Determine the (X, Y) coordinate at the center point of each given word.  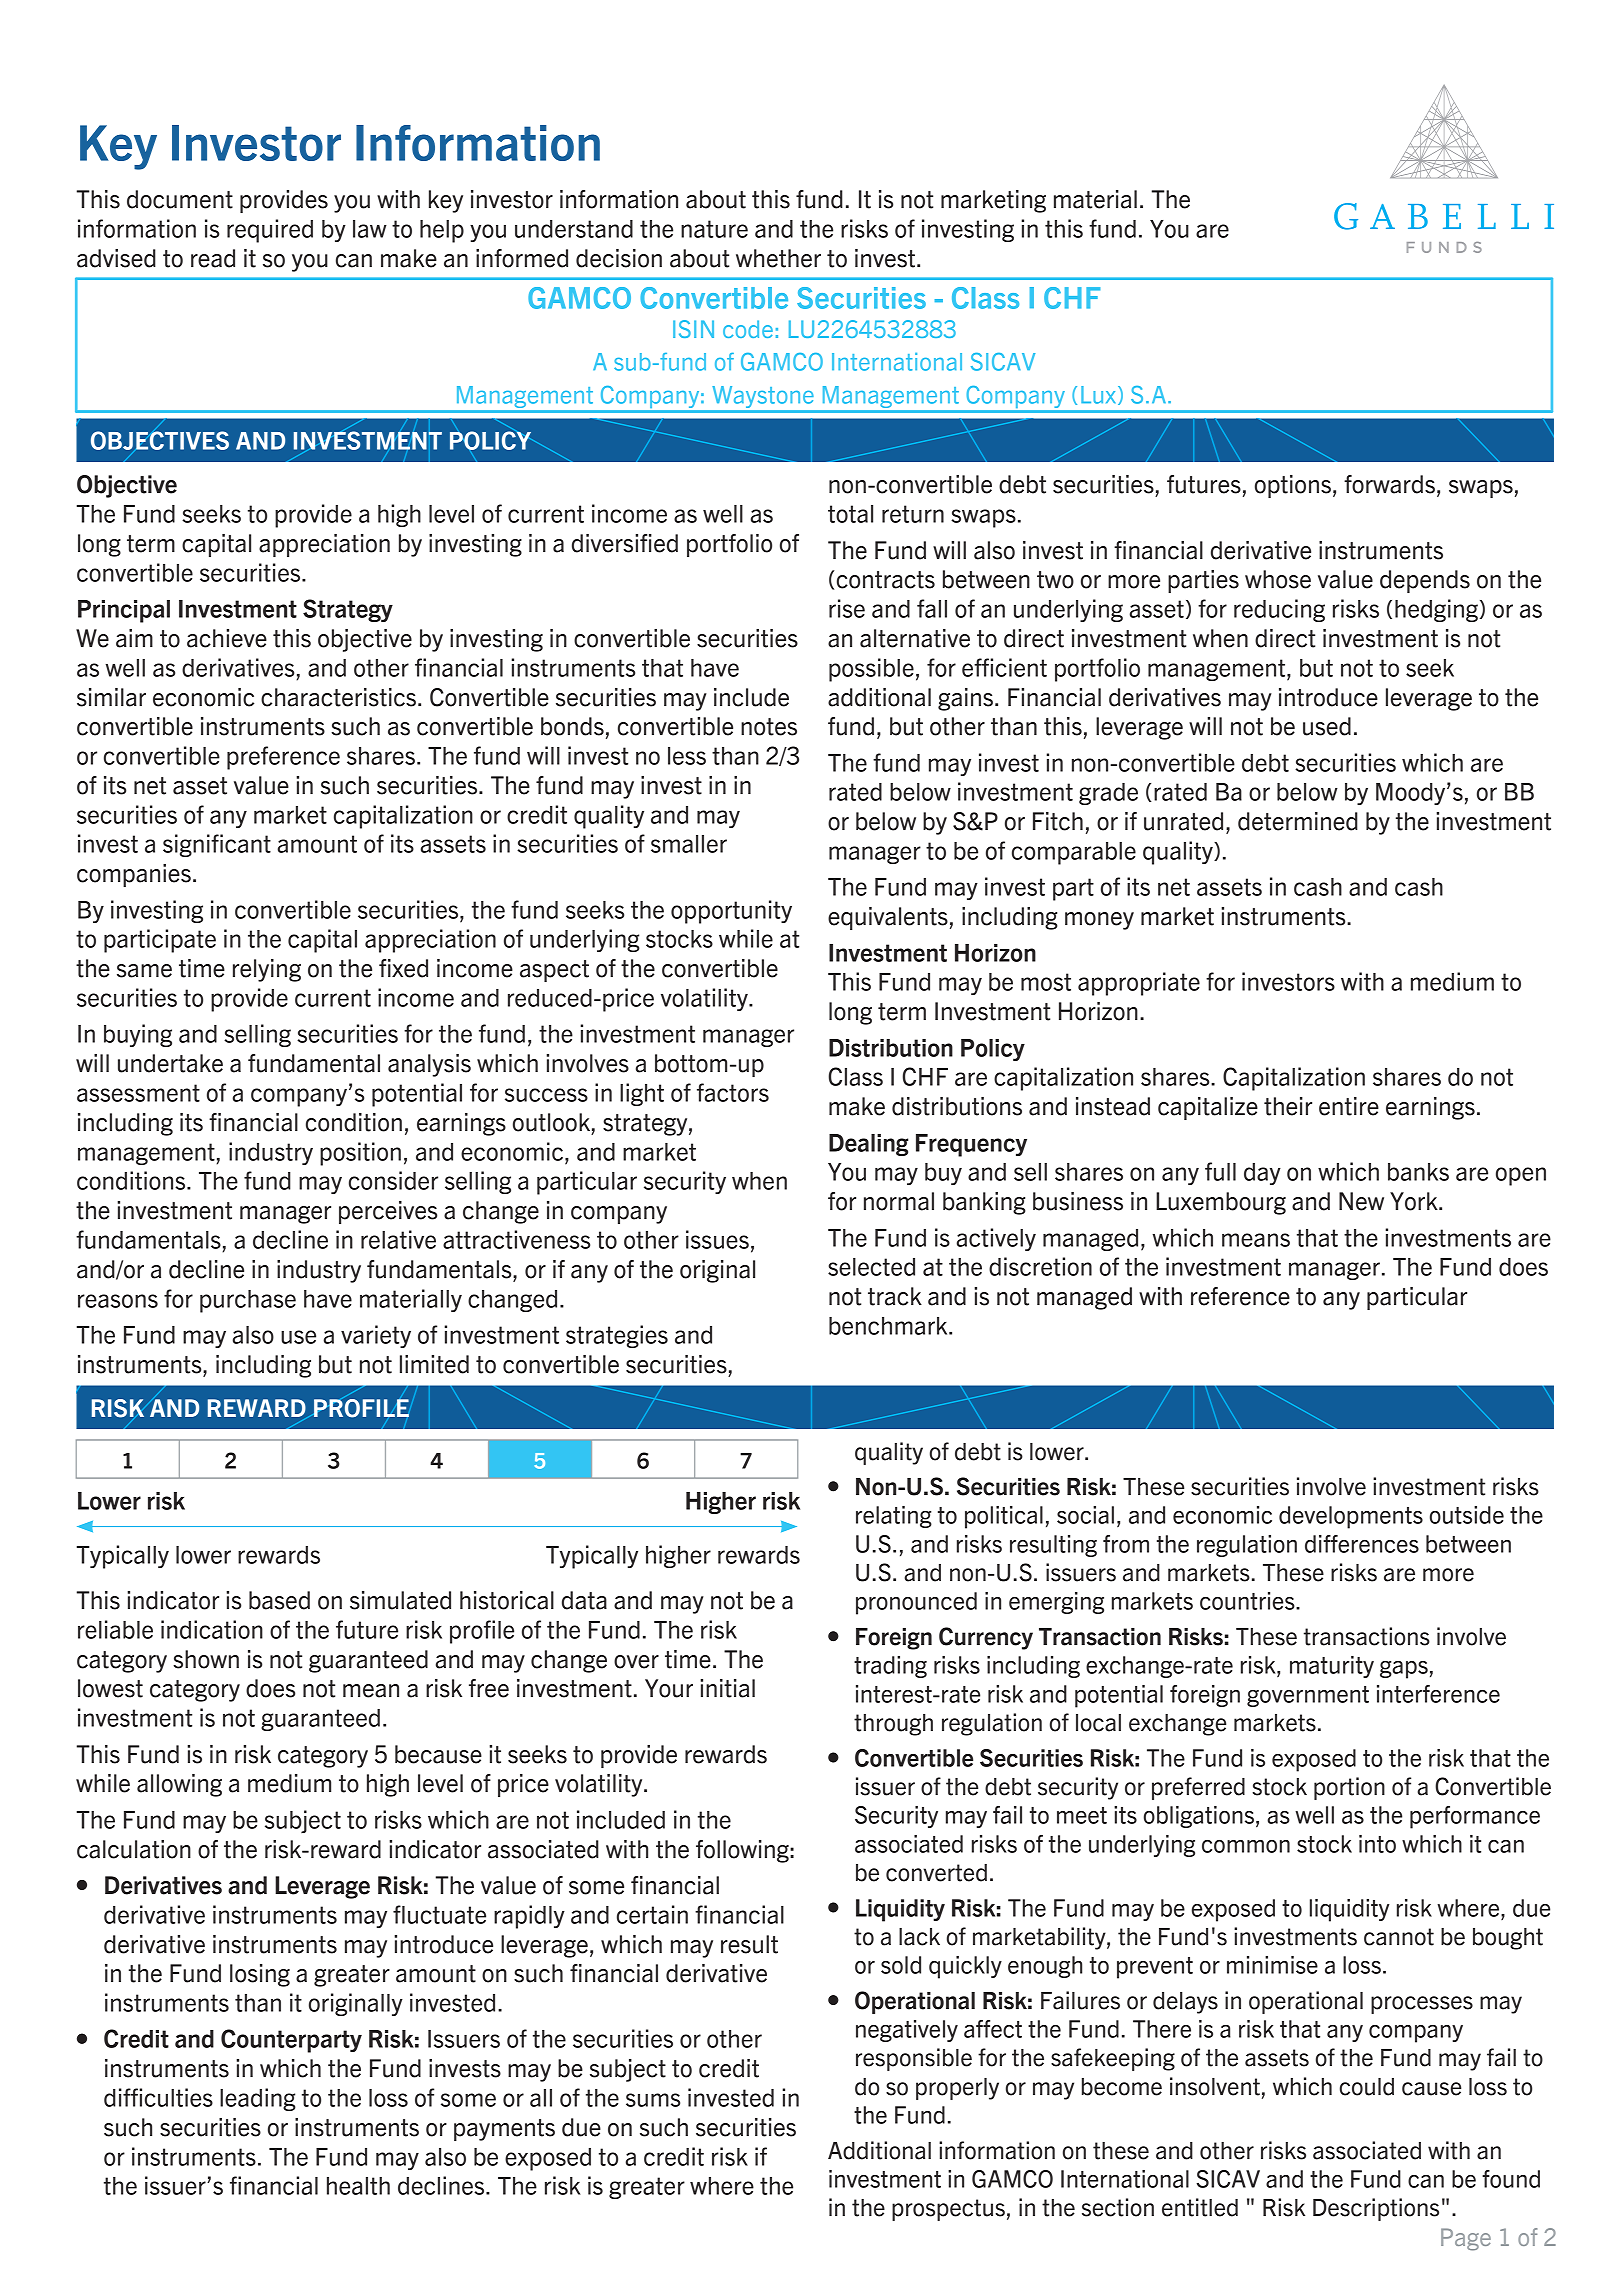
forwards (1389, 484)
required (270, 231)
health (358, 2186)
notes (769, 727)
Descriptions (1376, 2209)
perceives (388, 1212)
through (893, 1725)
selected (871, 1267)
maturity (1332, 1667)
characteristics (338, 697)
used (1327, 726)
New (1361, 1201)
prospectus (948, 2210)
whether (778, 258)
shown (206, 1659)
